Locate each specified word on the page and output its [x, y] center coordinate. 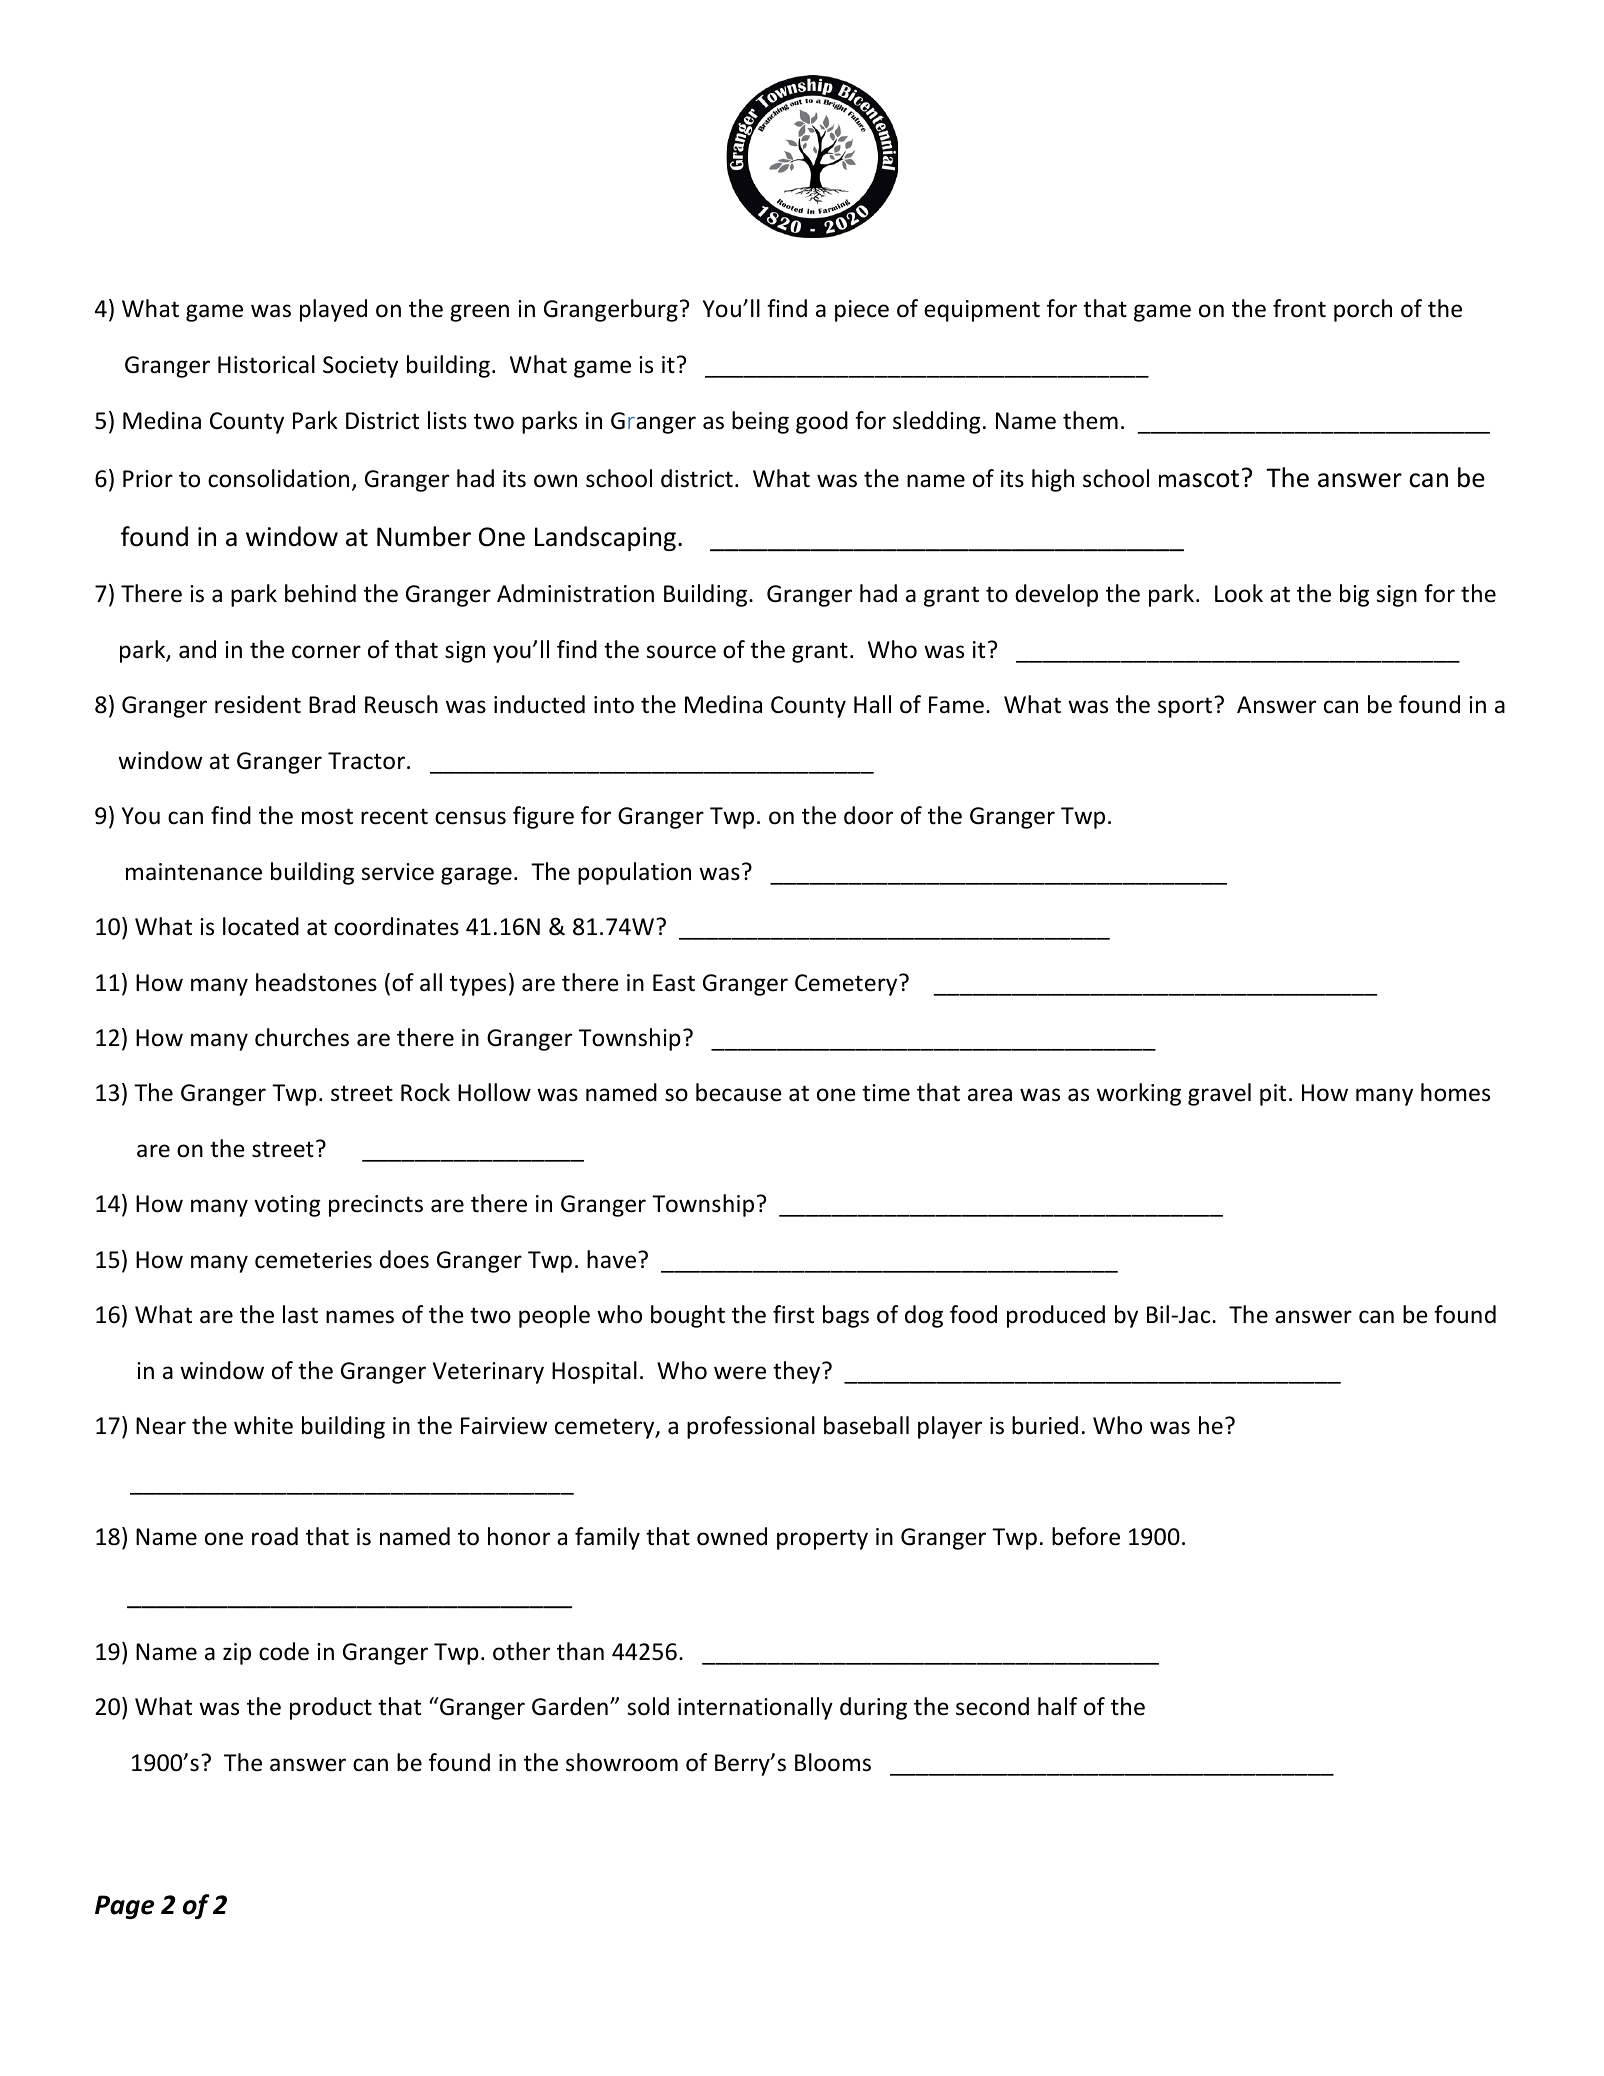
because [739, 1092]
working [1139, 1094]
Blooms [833, 1762]
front [1299, 308]
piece [862, 311]
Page [124, 1907]
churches [302, 1037]
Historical [266, 364]
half [1058, 1706]
